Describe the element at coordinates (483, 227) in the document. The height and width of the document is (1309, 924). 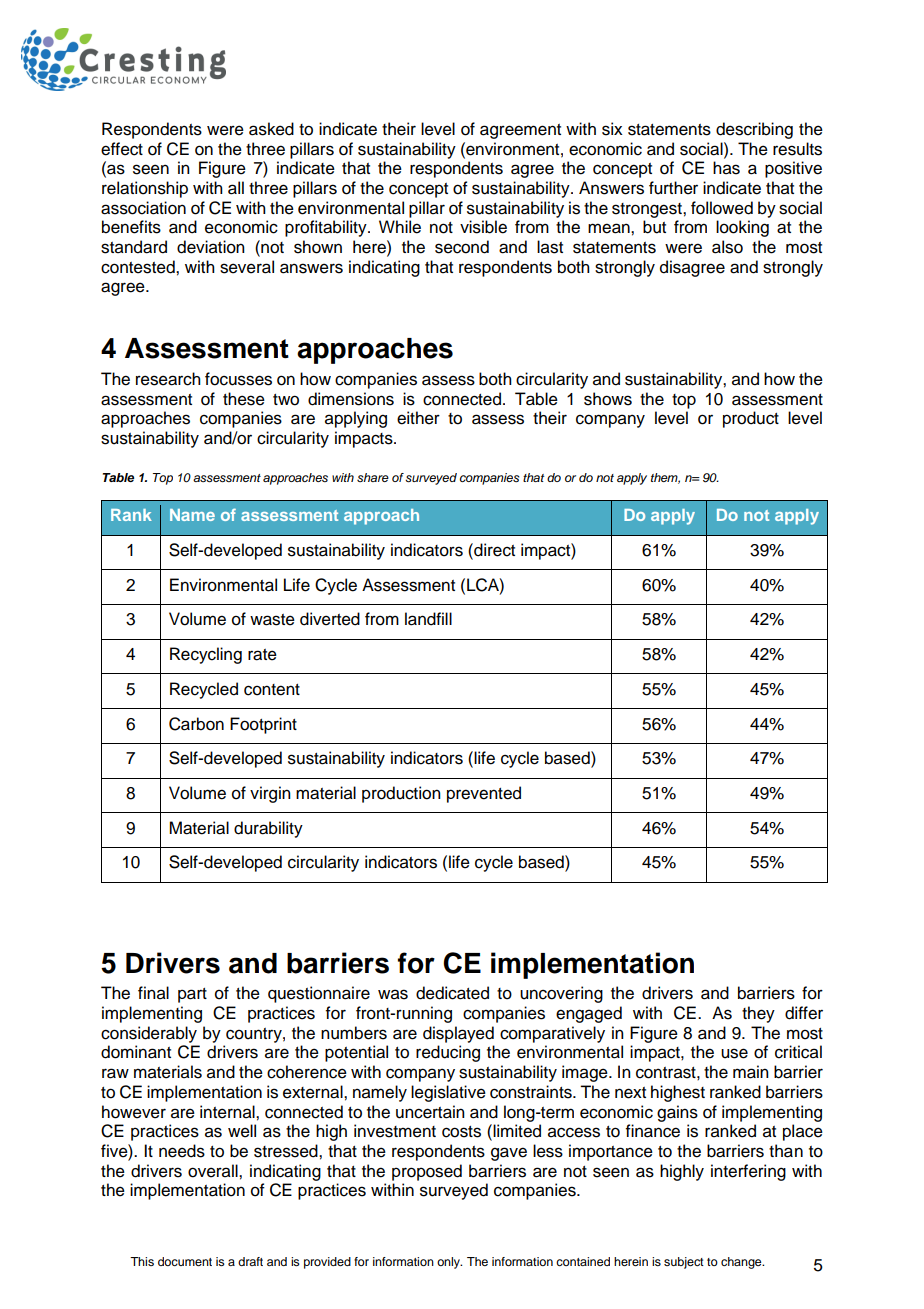
I see `visible` at that location.
